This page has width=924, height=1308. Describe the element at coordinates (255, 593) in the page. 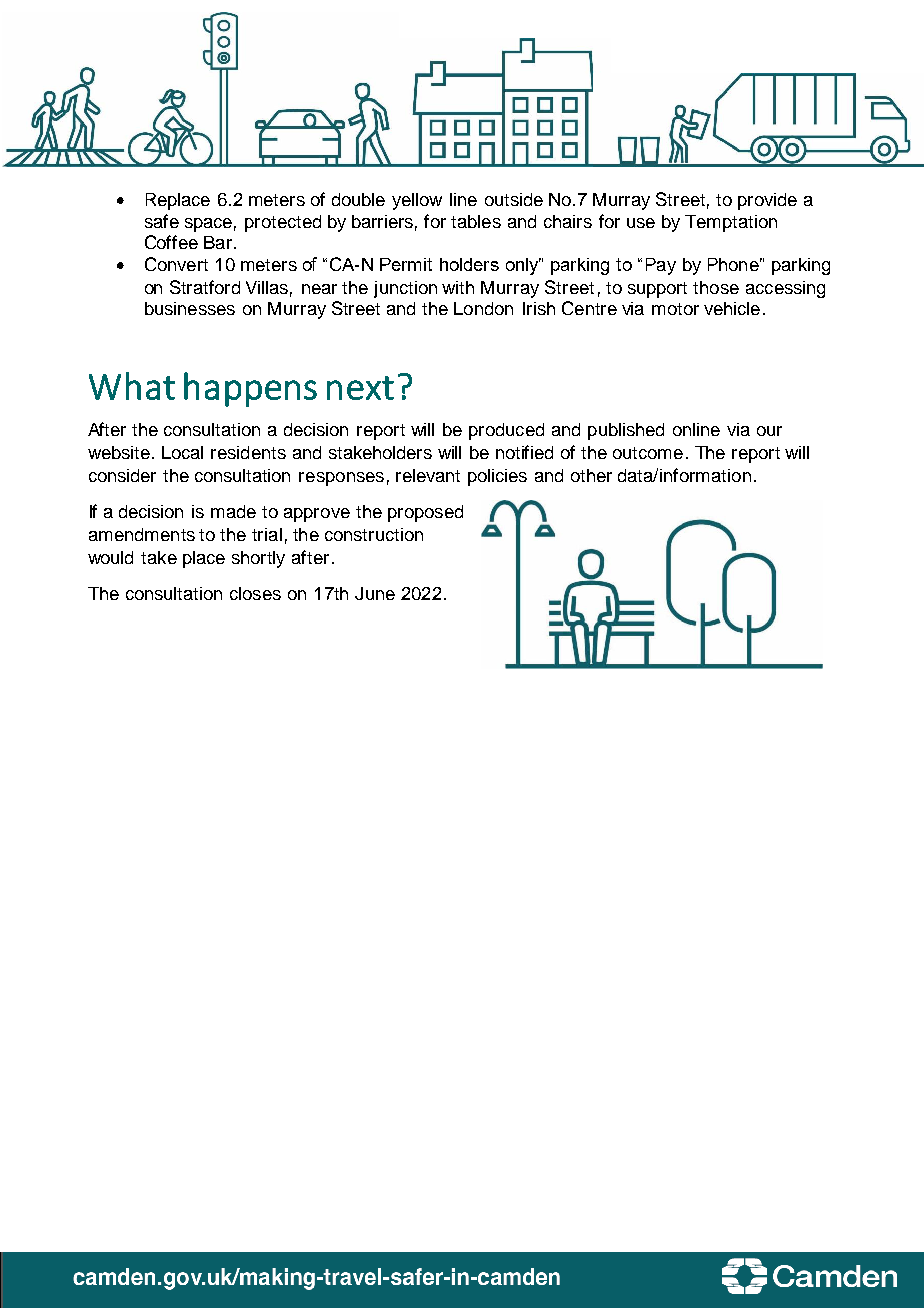

I see `closes` at that location.
